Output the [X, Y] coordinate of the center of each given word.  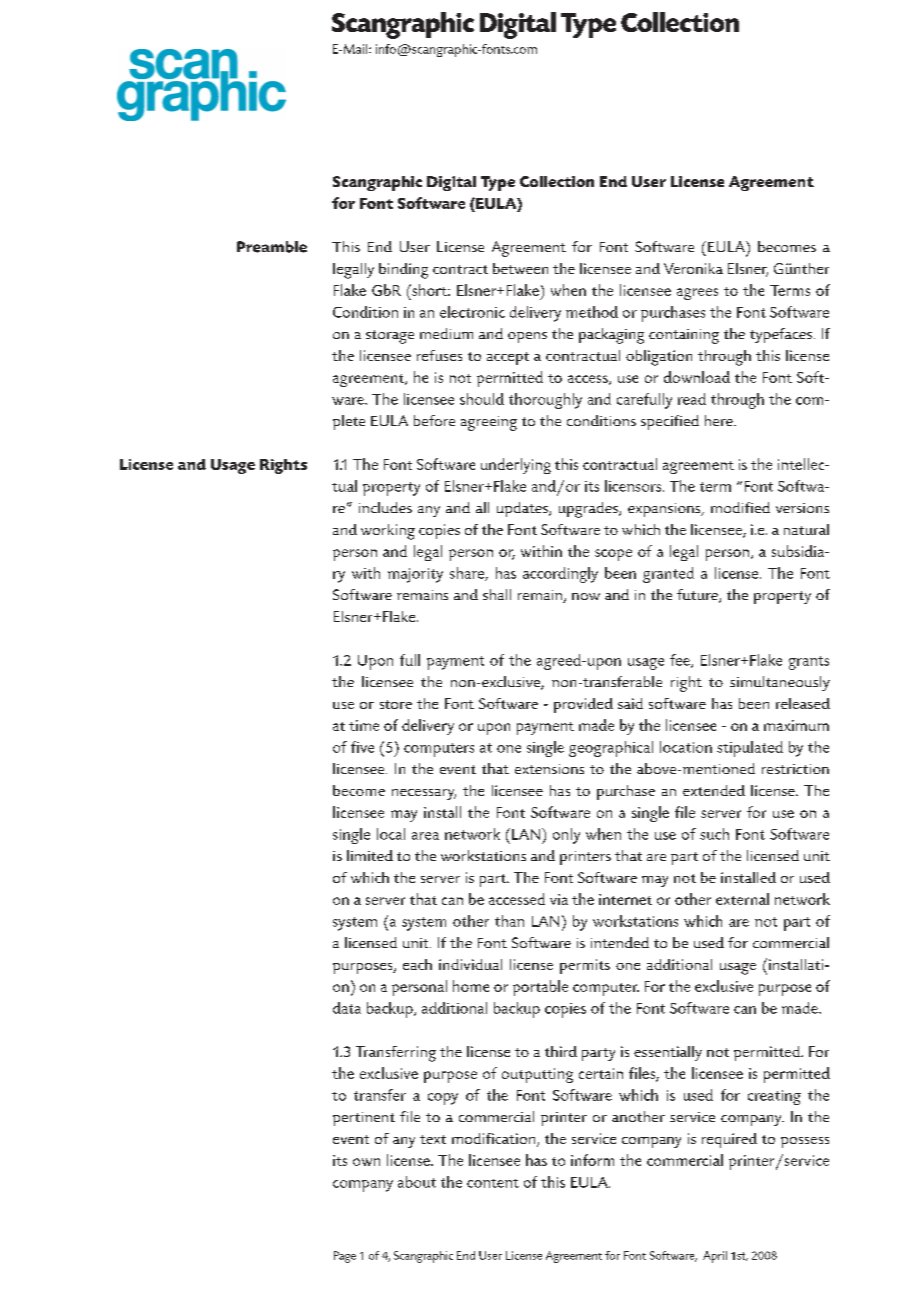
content [493, 1183]
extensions [549, 769]
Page [345, 1257]
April [715, 1257]
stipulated [750, 749]
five [362, 747]
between [520, 268]
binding [403, 271]
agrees [697, 294]
